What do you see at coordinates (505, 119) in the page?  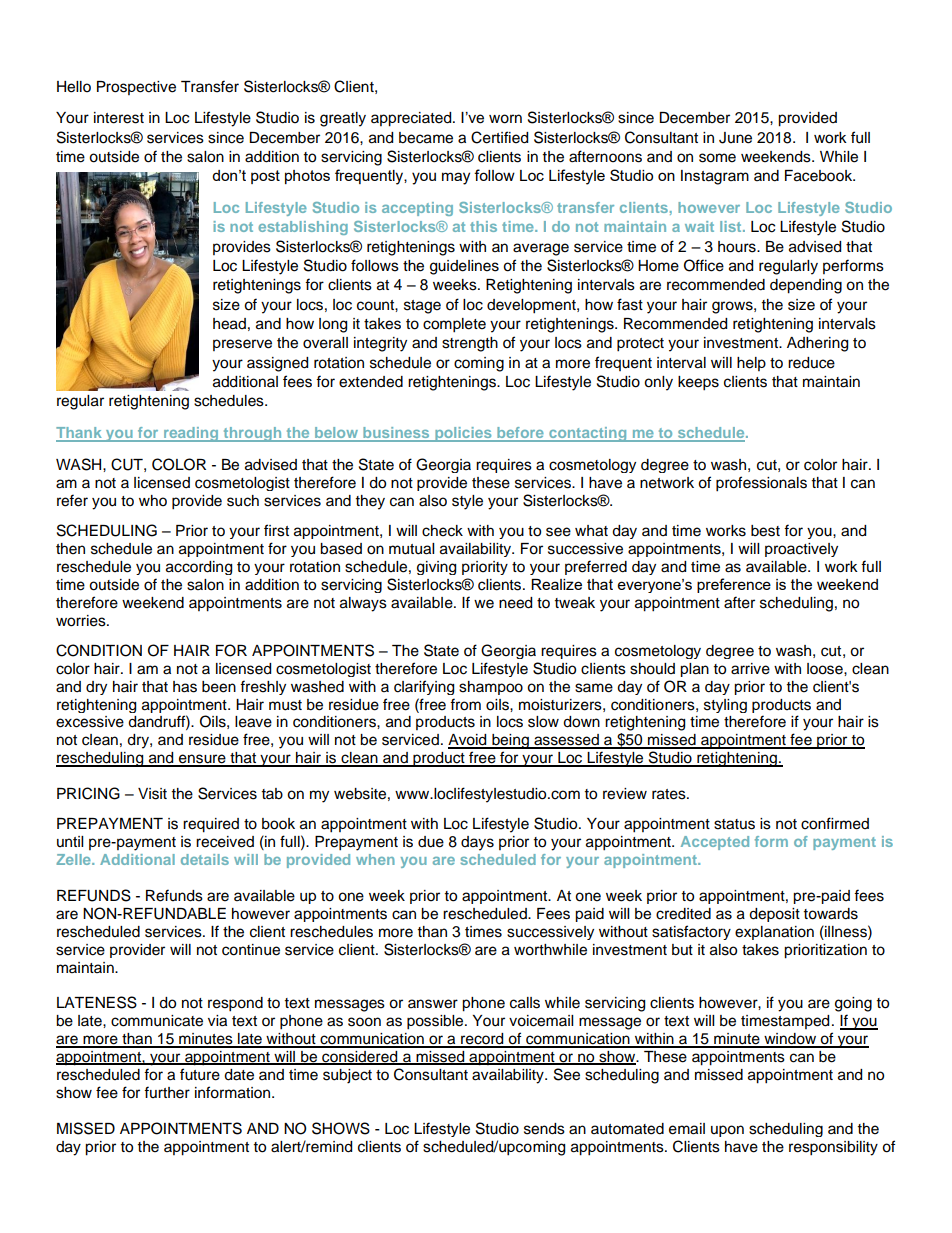 I see `worn` at bounding box center [505, 119].
